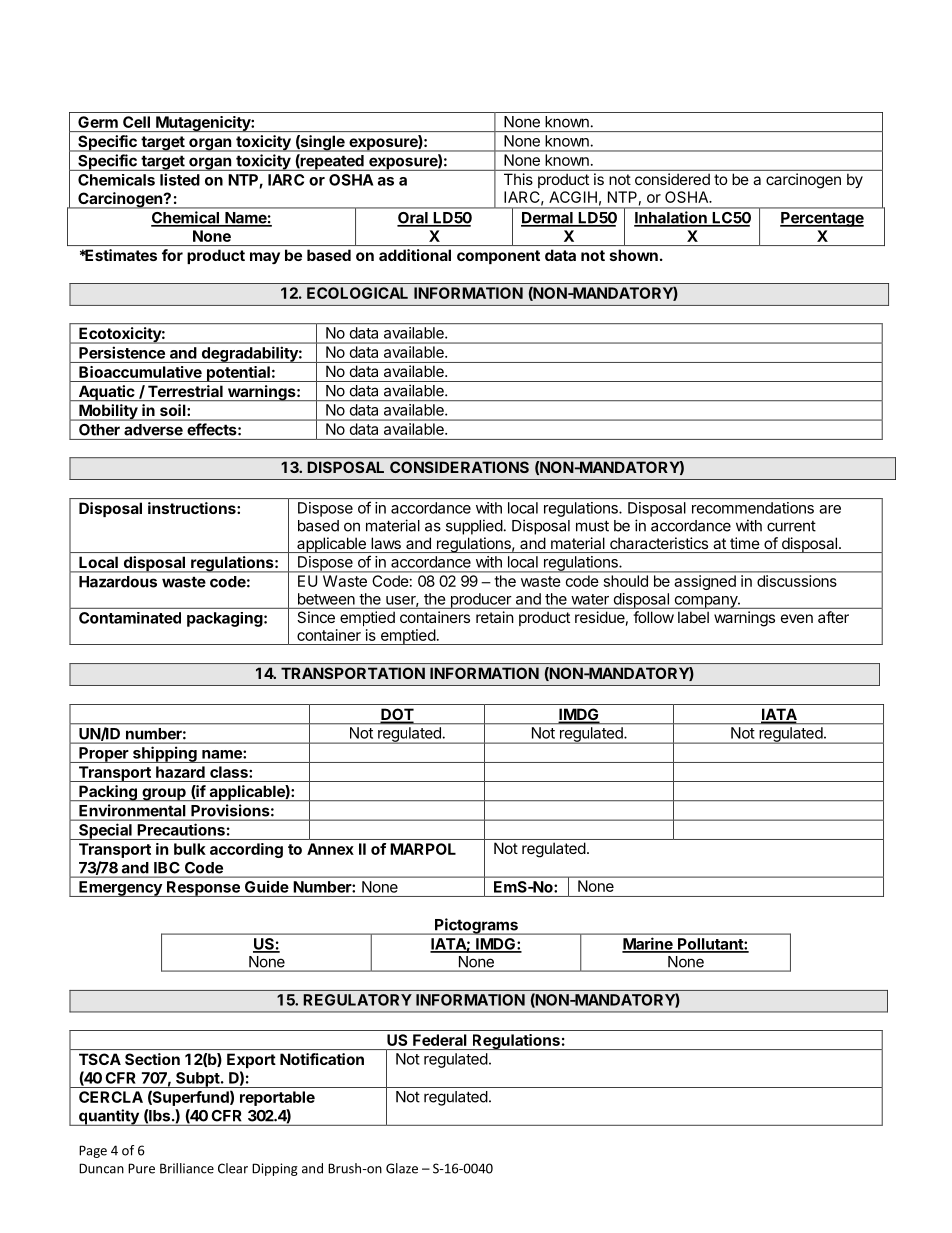 This screenshot has width=952, height=1233. What do you see at coordinates (494, 617) in the screenshot?
I see `retain` at bounding box center [494, 617].
